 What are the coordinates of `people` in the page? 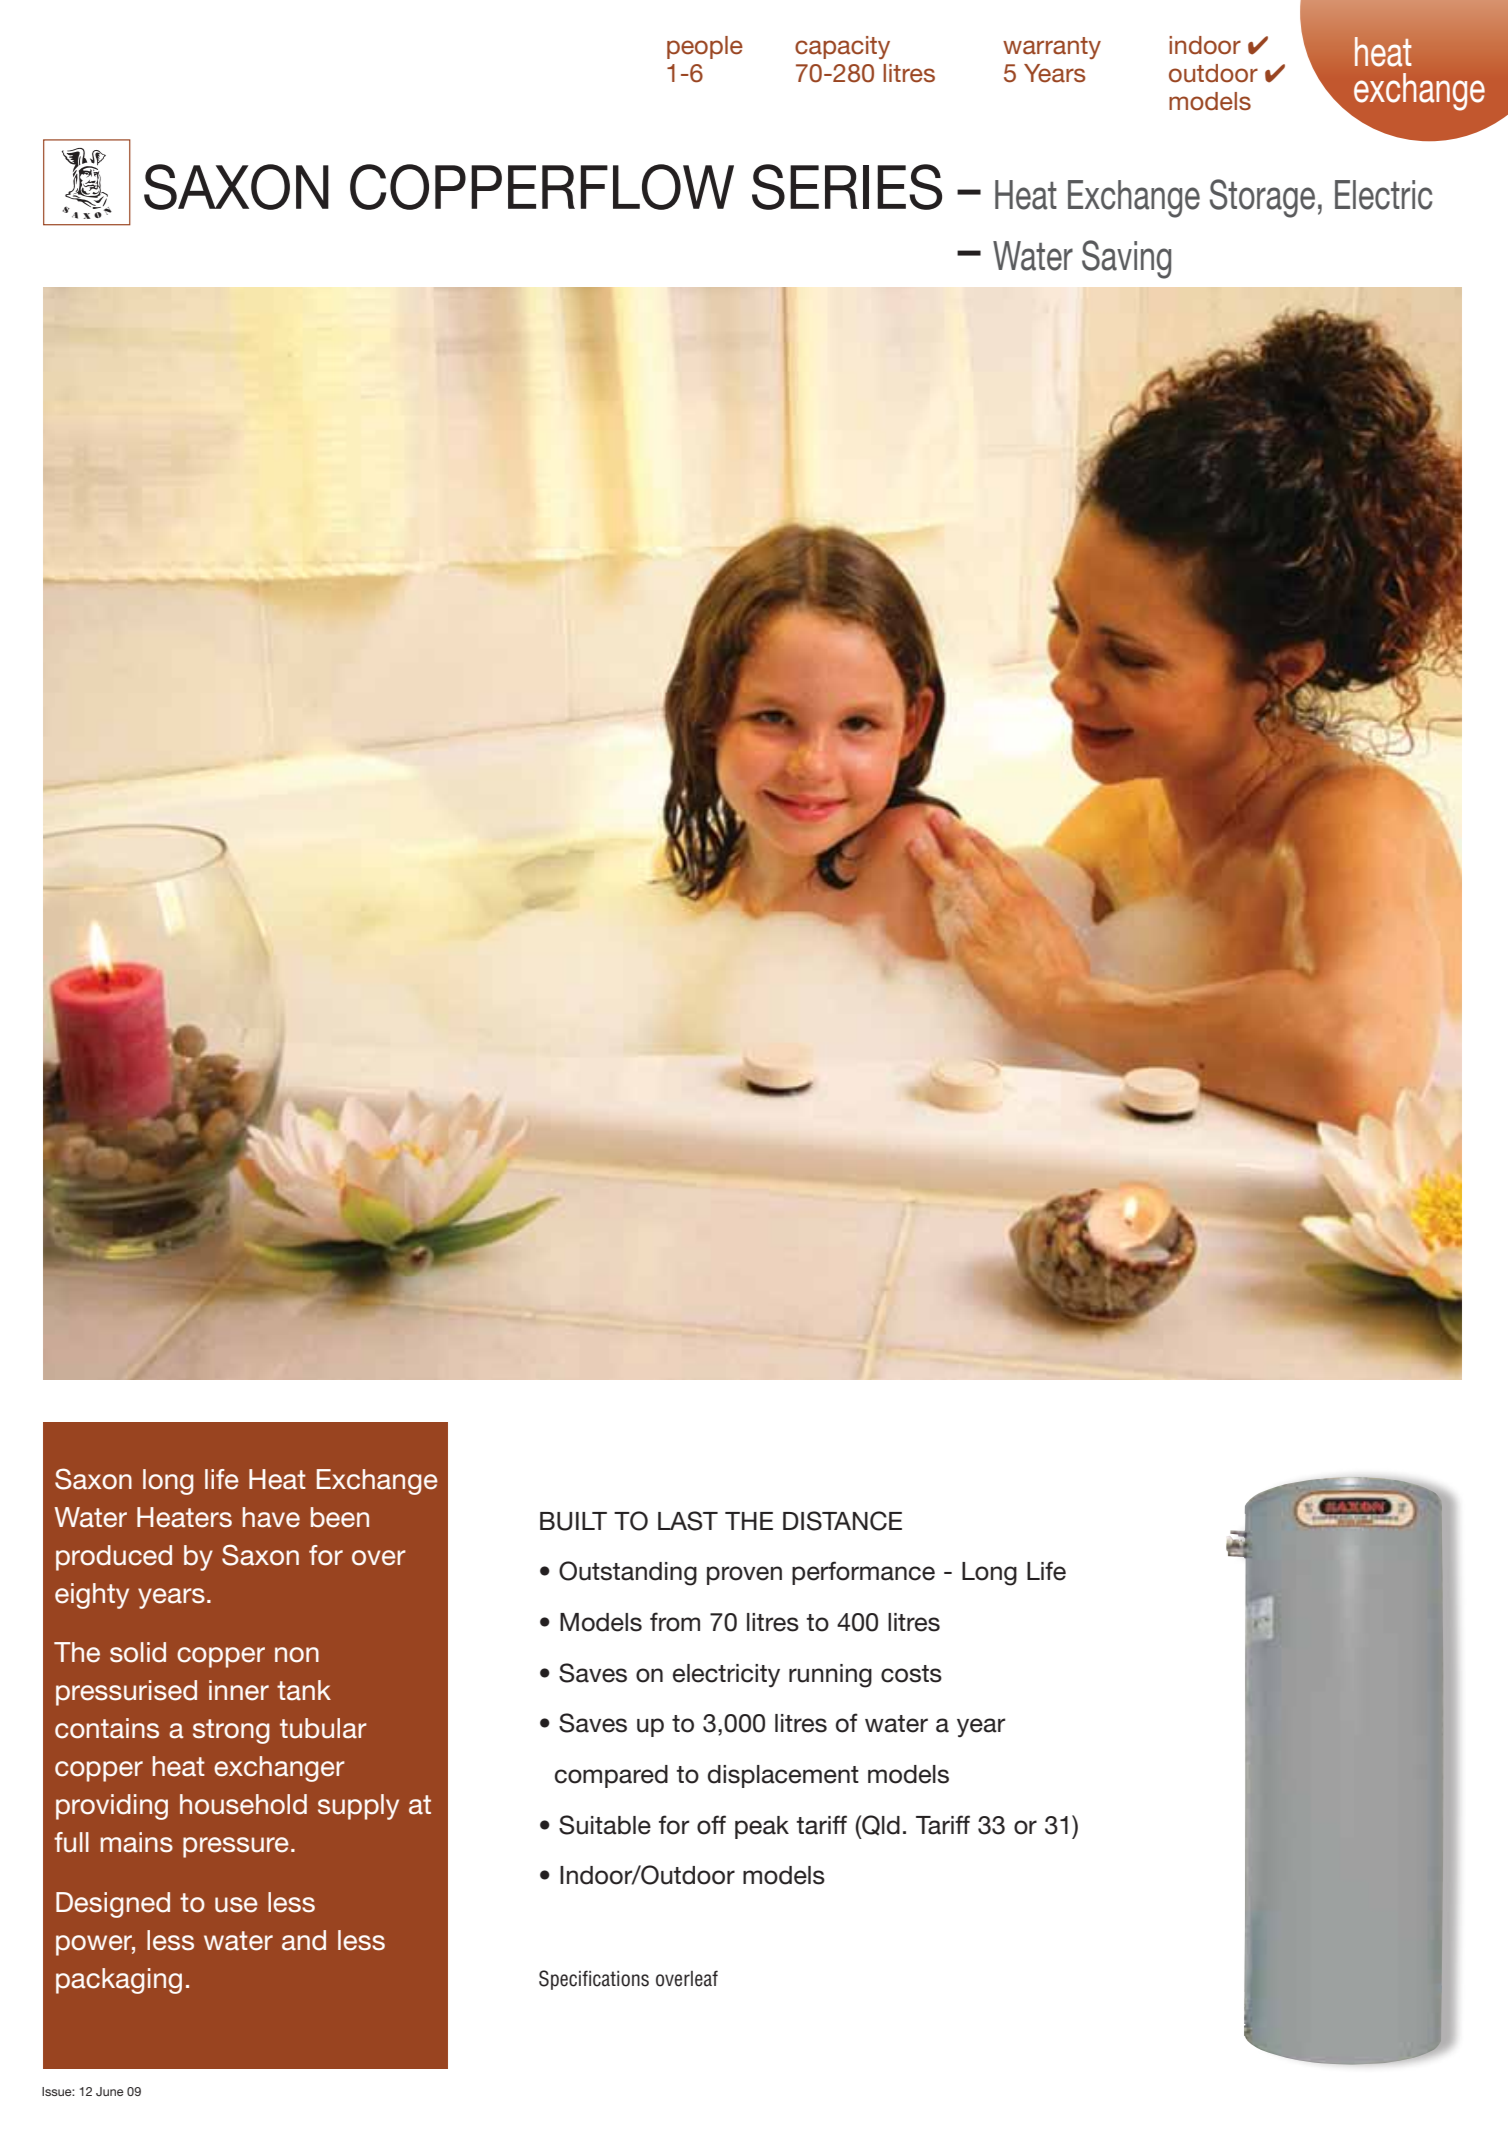 It's located at (705, 47).
